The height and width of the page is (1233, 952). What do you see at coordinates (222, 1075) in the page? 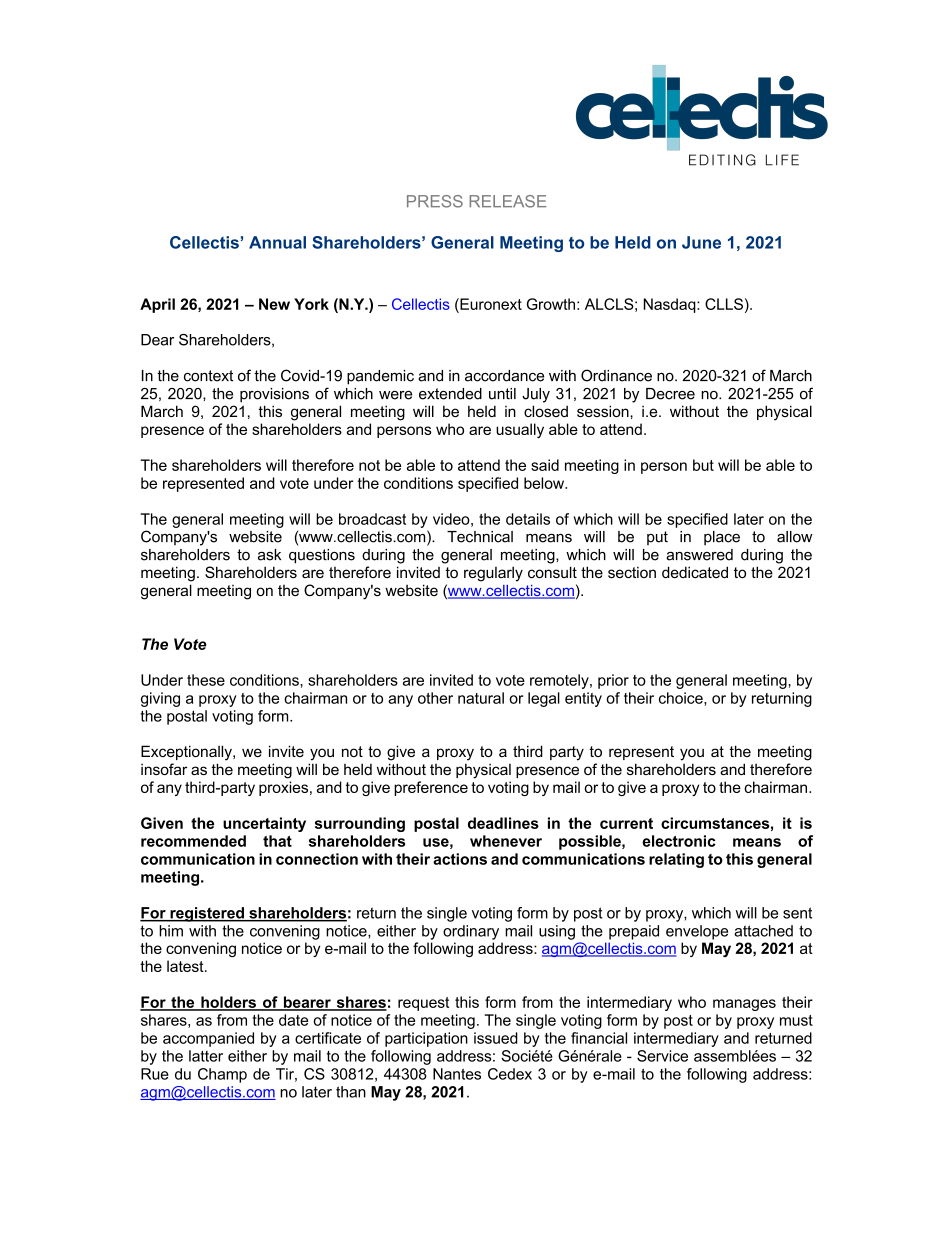
I see `Champ` at bounding box center [222, 1075].
